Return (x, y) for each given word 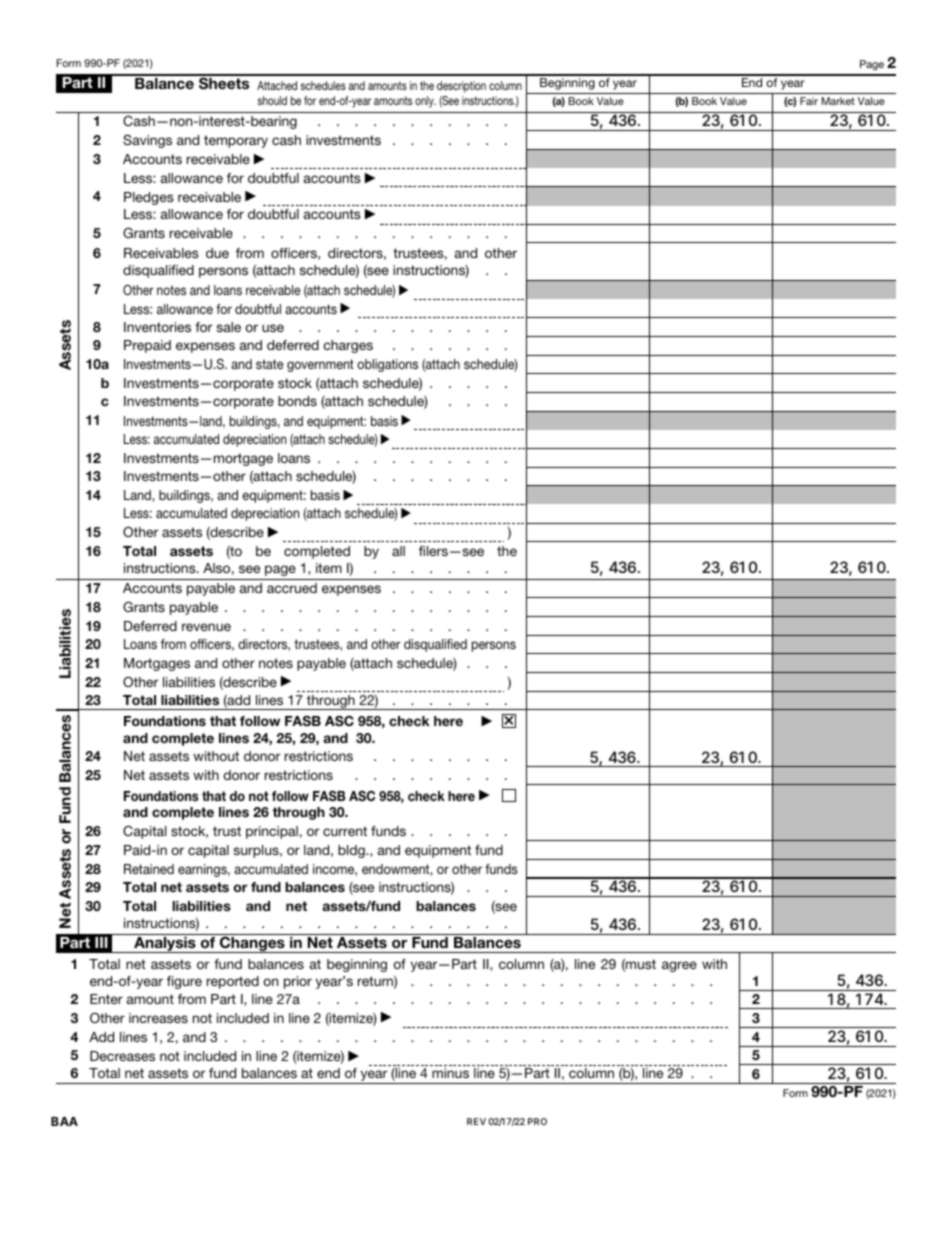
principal (272, 832)
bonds (297, 401)
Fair (809, 101)
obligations (387, 365)
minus (450, 1073)
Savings (147, 141)
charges (348, 346)
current (345, 831)
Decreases (122, 1056)
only (425, 102)
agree (679, 966)
